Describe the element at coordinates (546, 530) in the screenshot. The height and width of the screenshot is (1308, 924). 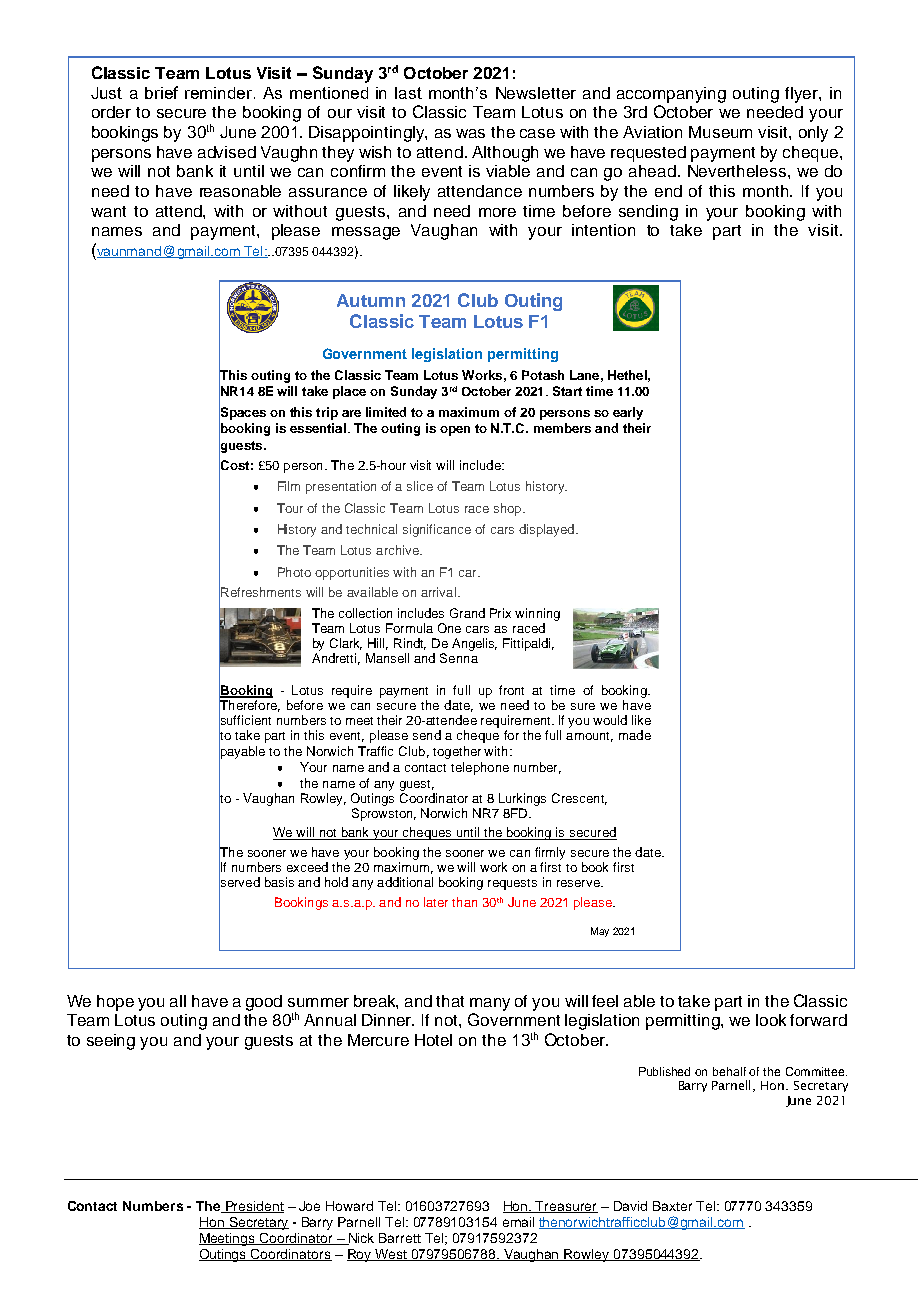
I see `displayed` at that location.
